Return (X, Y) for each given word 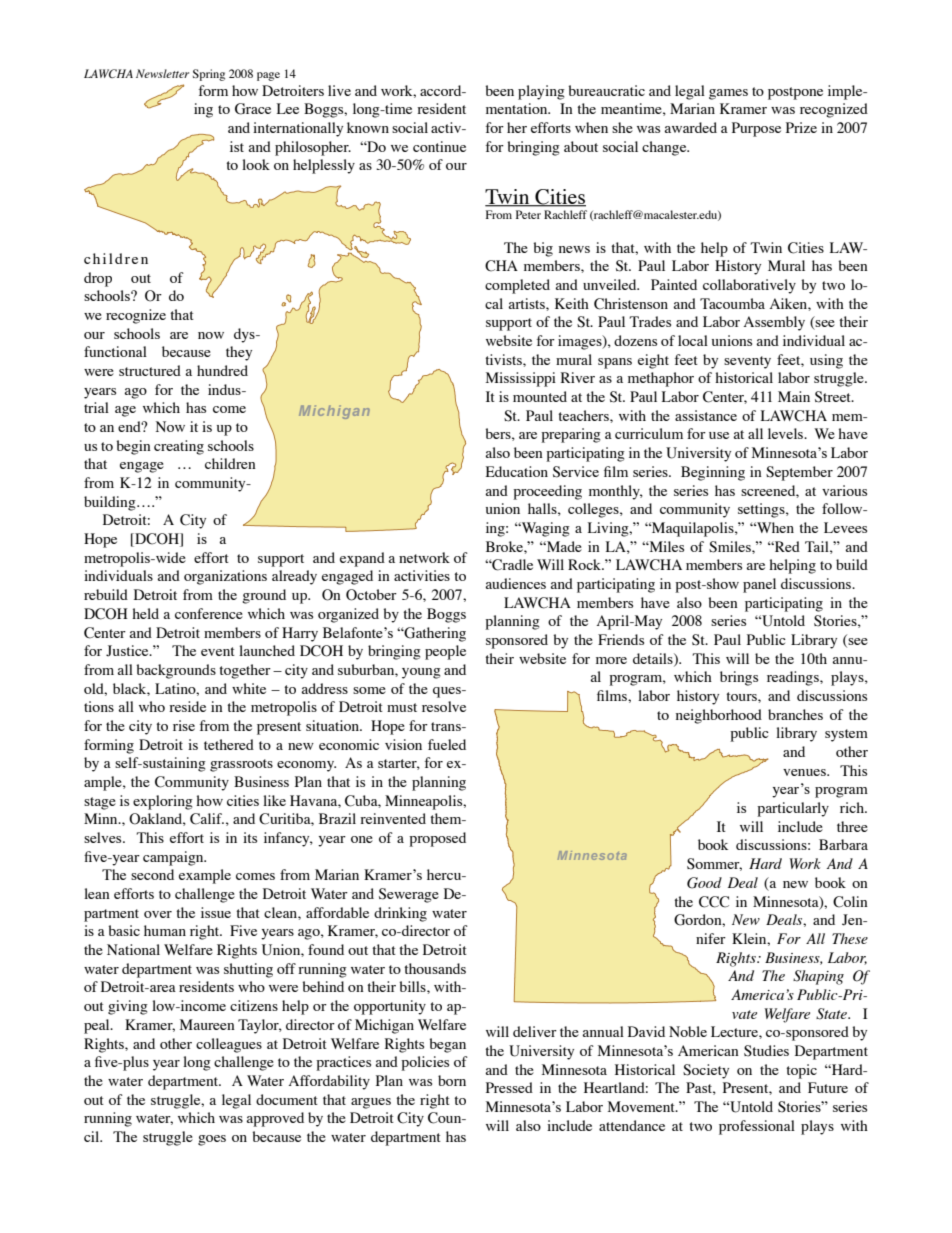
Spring (209, 75)
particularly (793, 809)
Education (517, 471)
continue (439, 146)
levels (787, 433)
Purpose (756, 129)
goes (212, 1140)
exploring (163, 802)
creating (179, 447)
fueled (447, 744)
